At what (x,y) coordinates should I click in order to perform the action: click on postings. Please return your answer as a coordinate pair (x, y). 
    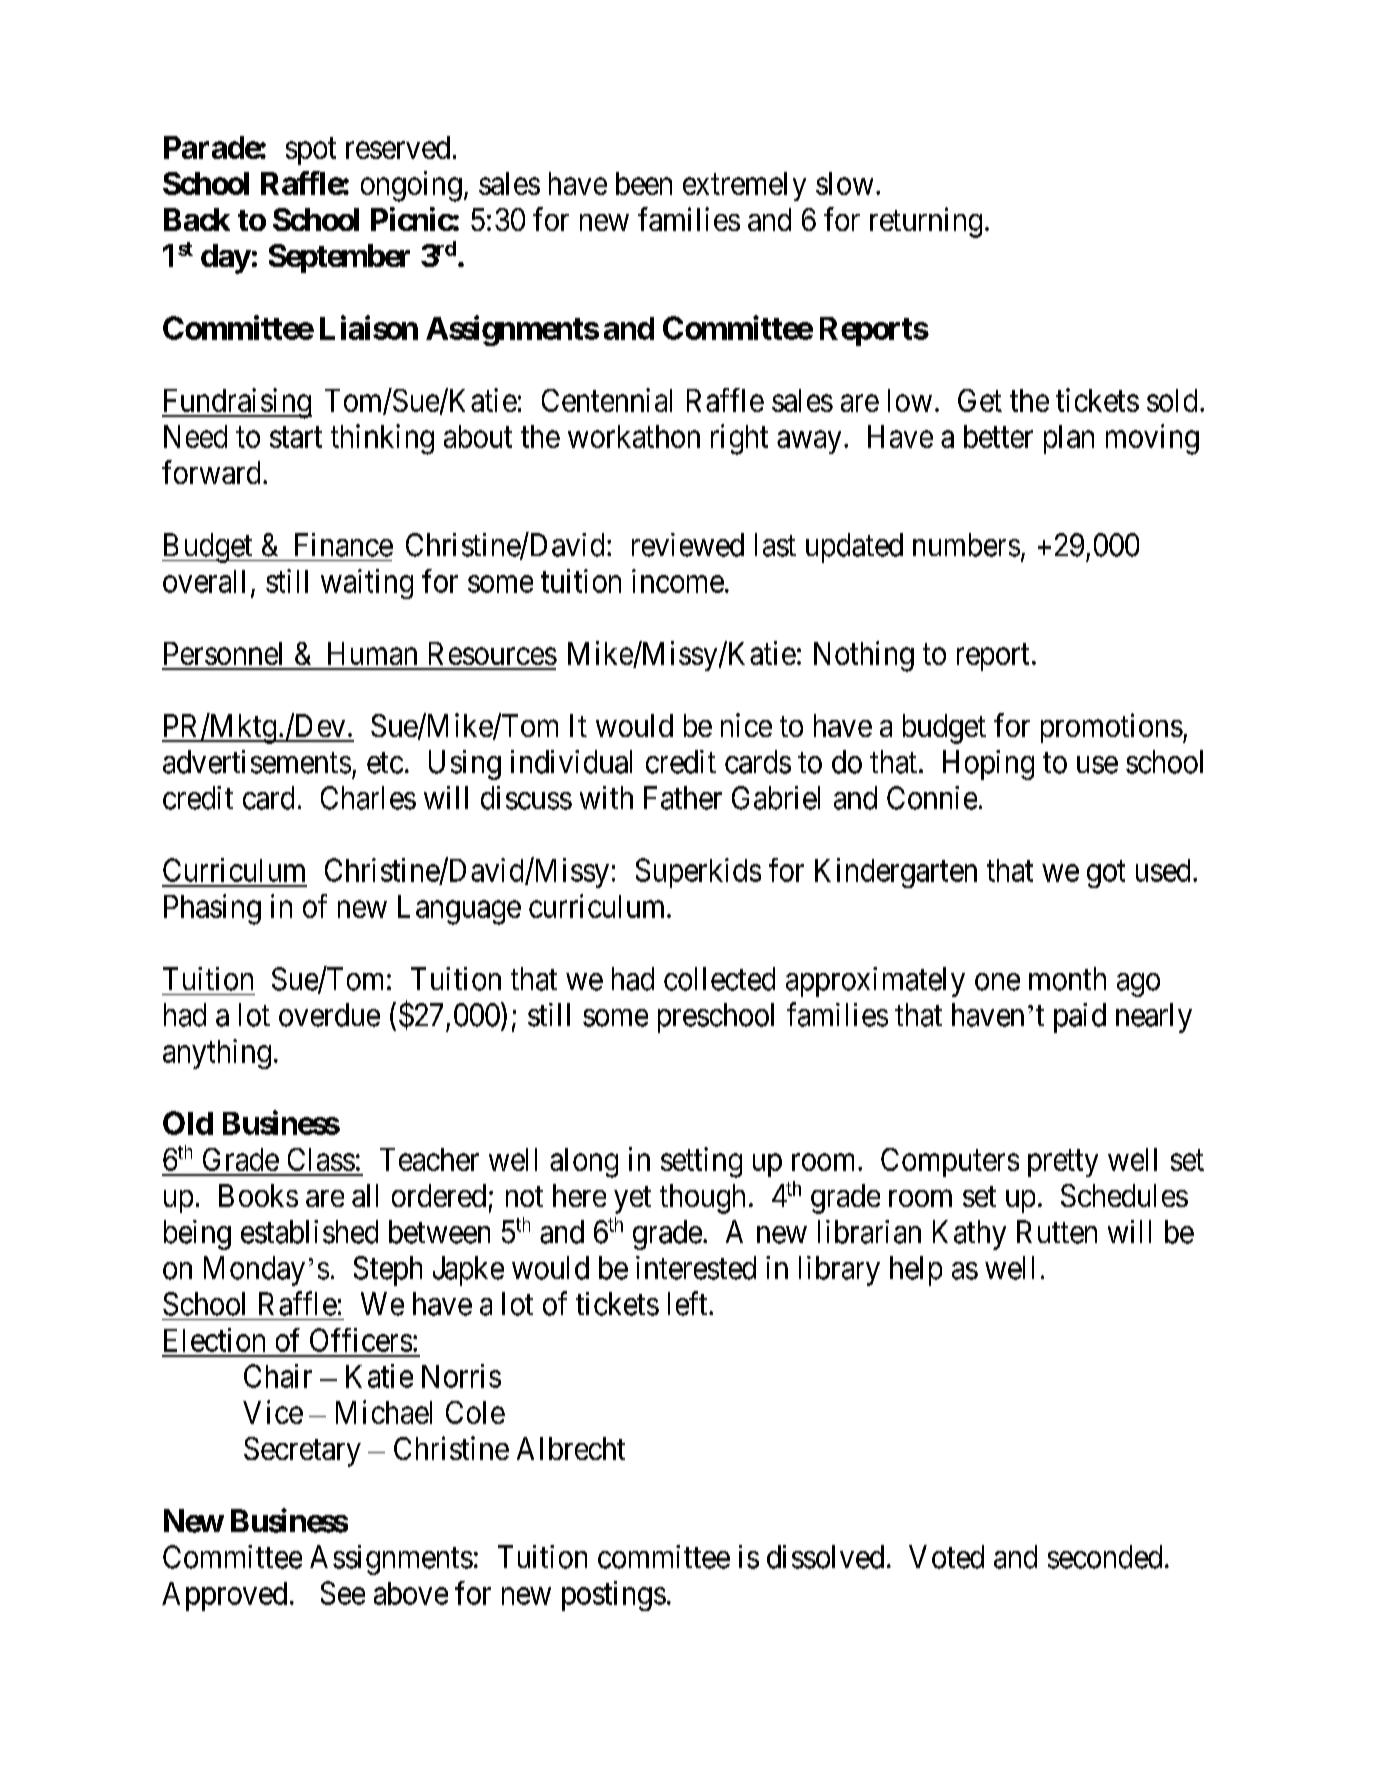
    Looking at the image, I should click on (614, 1596).
